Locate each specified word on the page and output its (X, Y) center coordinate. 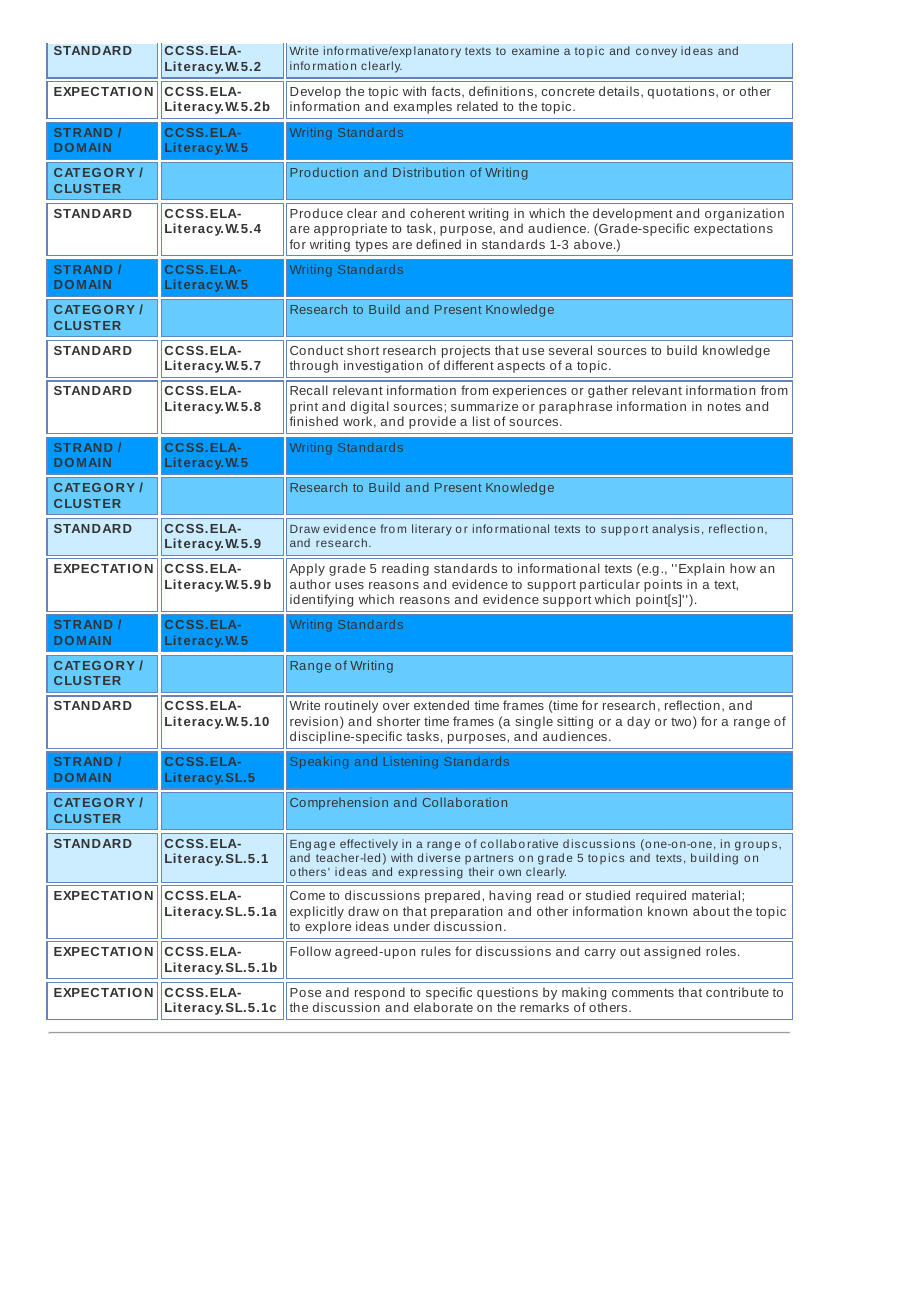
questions (507, 993)
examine (535, 50)
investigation (383, 366)
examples (423, 107)
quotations (682, 92)
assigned (672, 952)
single (534, 724)
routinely (351, 706)
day (638, 722)
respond (380, 993)
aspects (521, 367)
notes (724, 406)
